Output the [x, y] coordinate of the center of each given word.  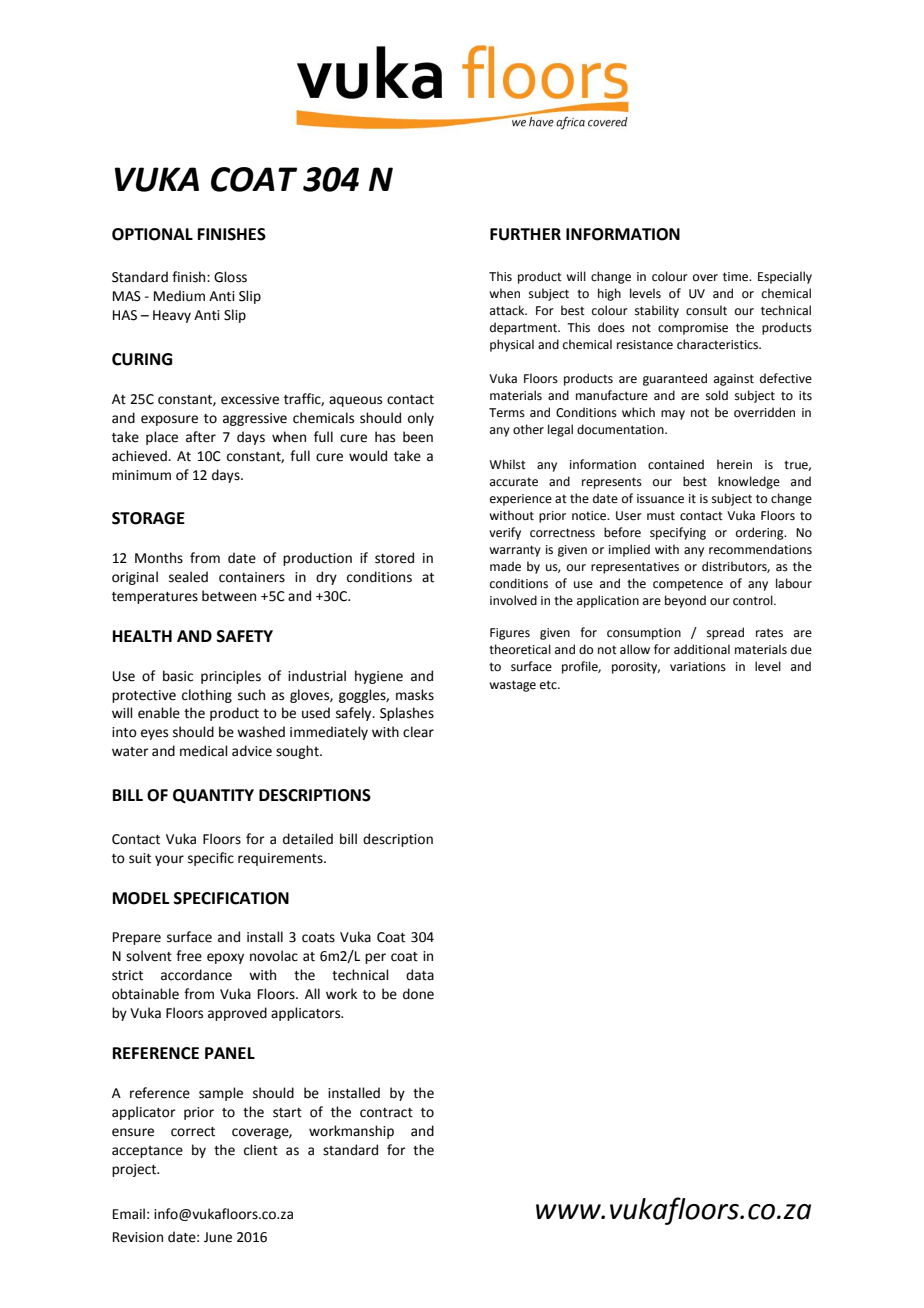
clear [418, 732]
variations [698, 667]
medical [204, 751]
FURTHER [525, 234]
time [737, 277]
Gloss [230, 277]
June [218, 1237]
